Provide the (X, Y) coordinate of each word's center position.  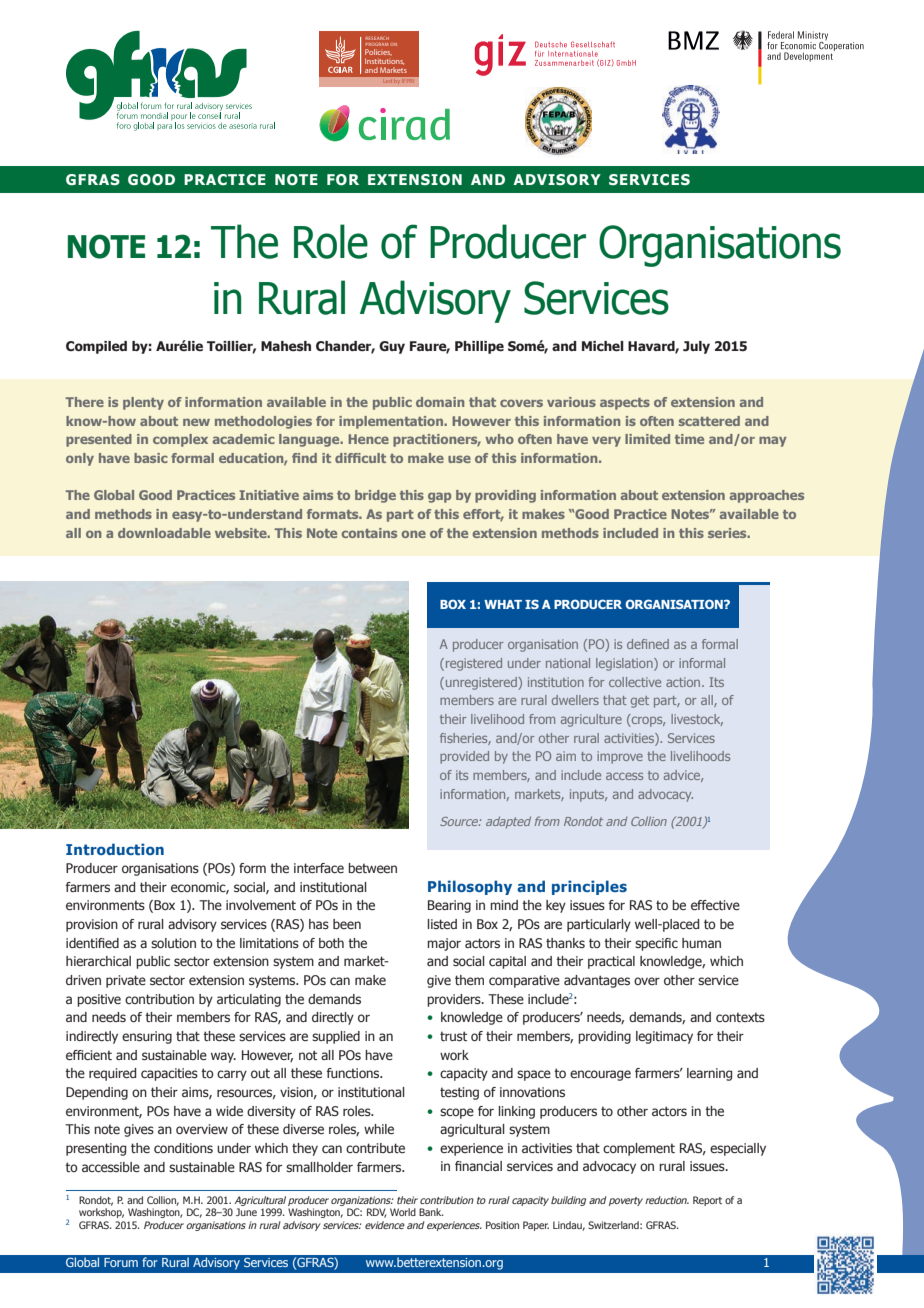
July (696, 347)
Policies (378, 52)
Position (502, 1225)
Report (707, 1201)
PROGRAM (377, 44)
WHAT (503, 604)
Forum (121, 1262)
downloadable (164, 533)
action (684, 682)
